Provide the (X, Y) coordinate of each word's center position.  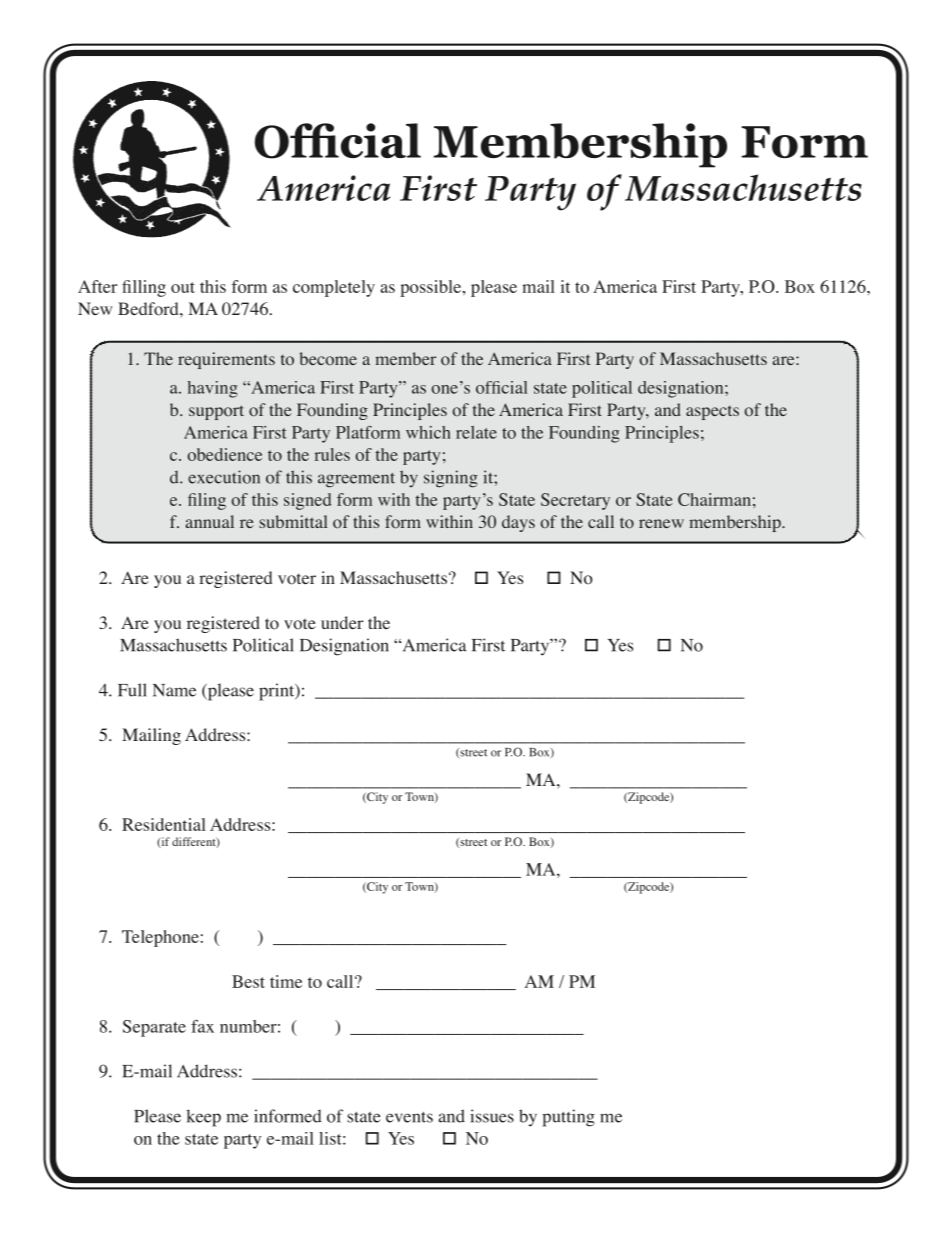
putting (569, 1118)
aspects (712, 412)
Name (174, 690)
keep (203, 1118)
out (183, 287)
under (342, 622)
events (409, 1117)
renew (661, 523)
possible (432, 288)
